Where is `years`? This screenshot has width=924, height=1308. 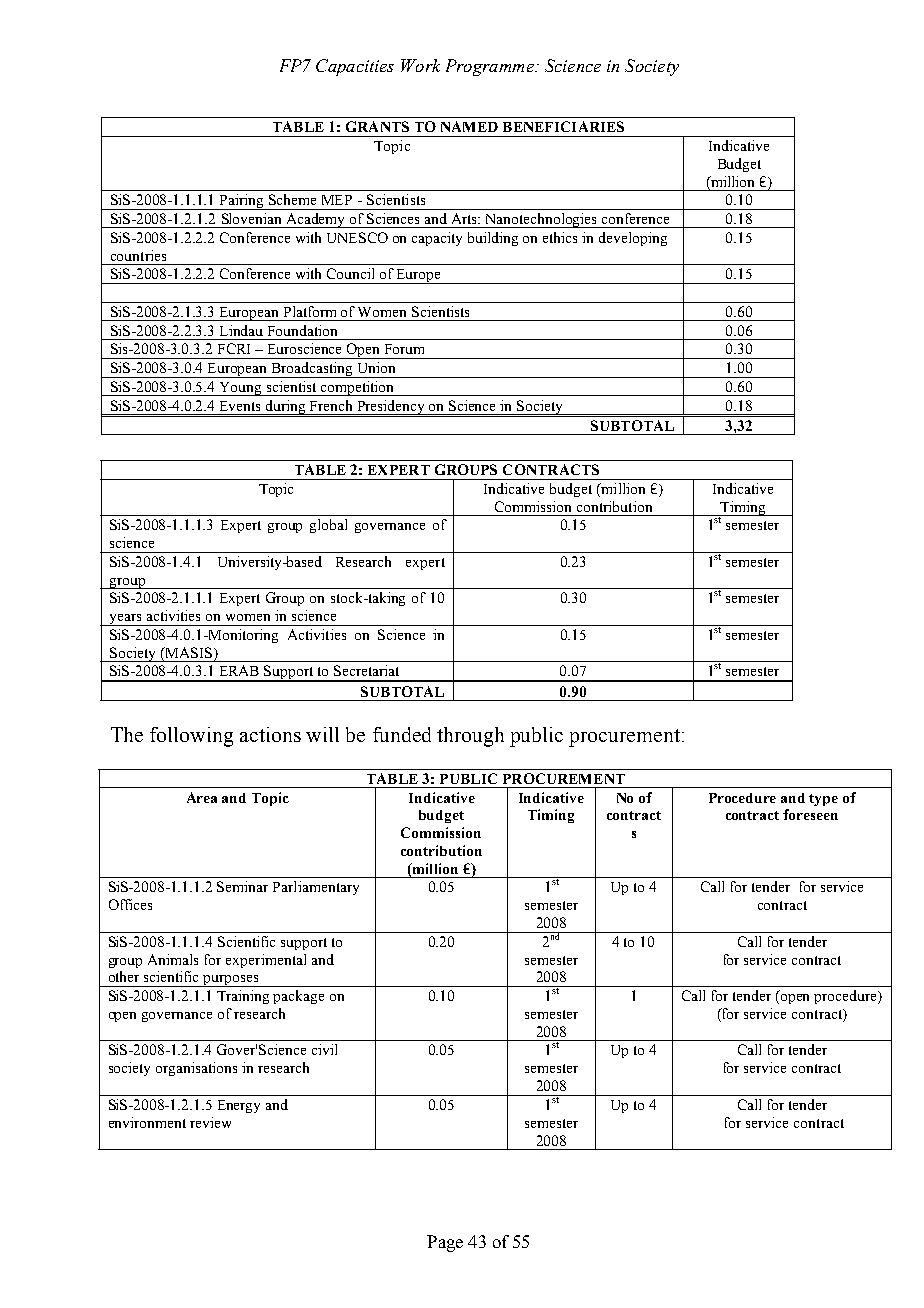
years is located at coordinates (125, 620).
